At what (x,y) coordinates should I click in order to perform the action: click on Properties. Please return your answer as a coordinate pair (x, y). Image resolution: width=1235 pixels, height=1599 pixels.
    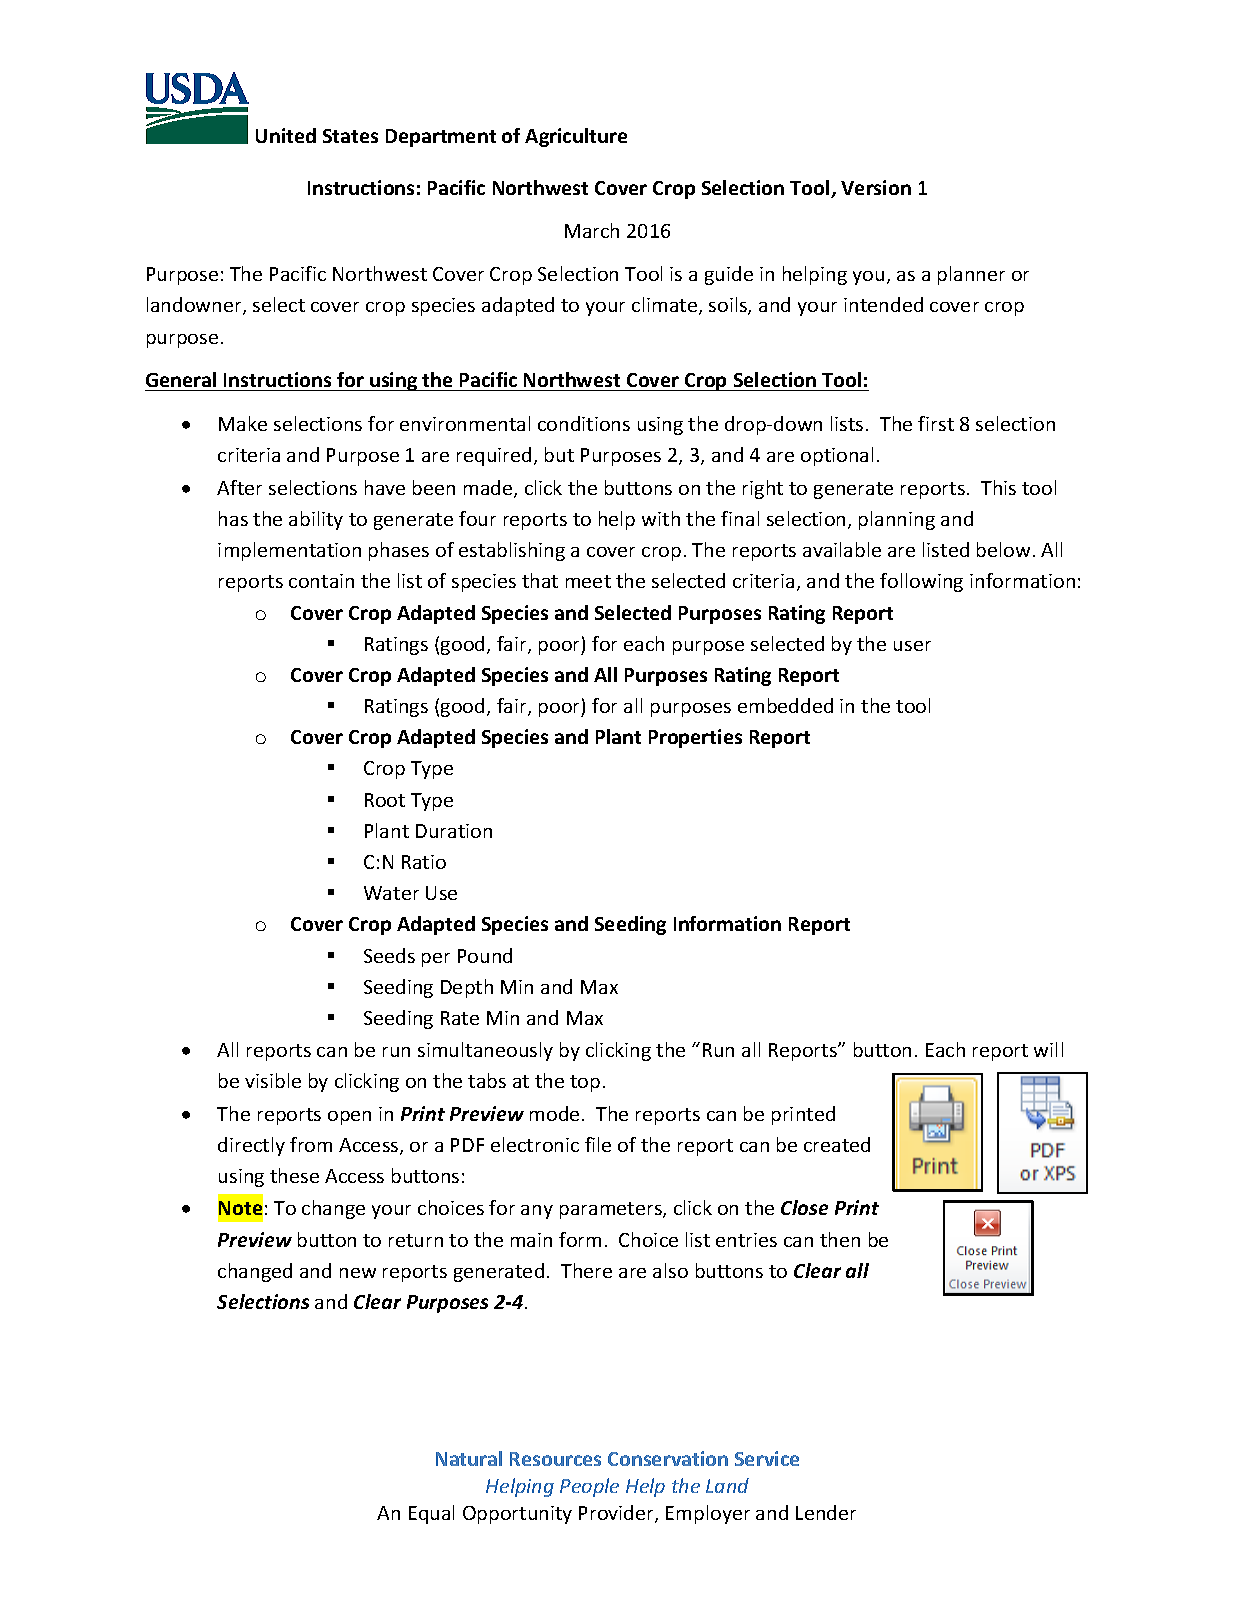
    Looking at the image, I should click on (695, 738).
